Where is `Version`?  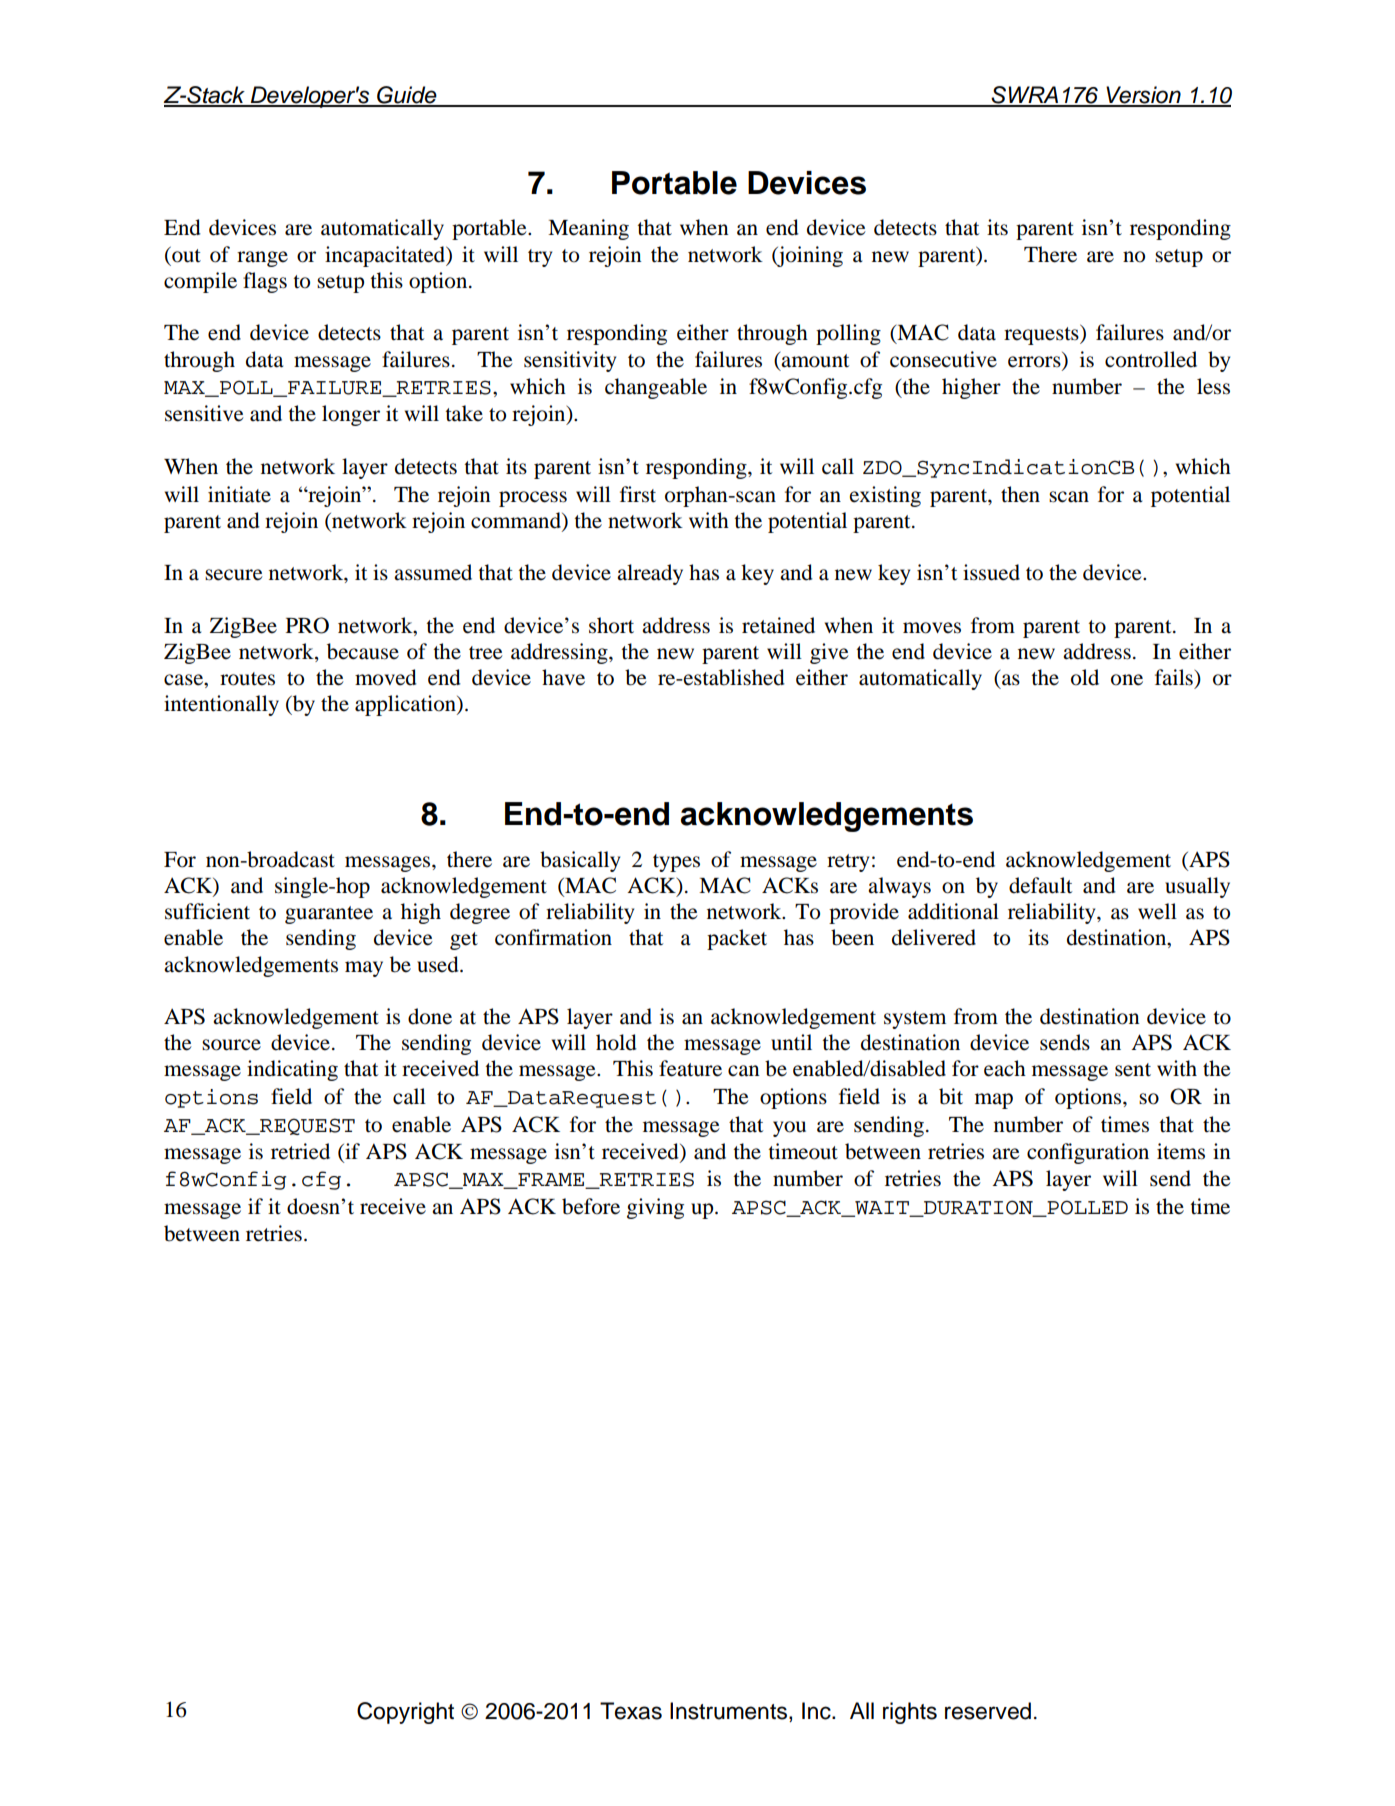 Version is located at coordinates (1143, 96).
